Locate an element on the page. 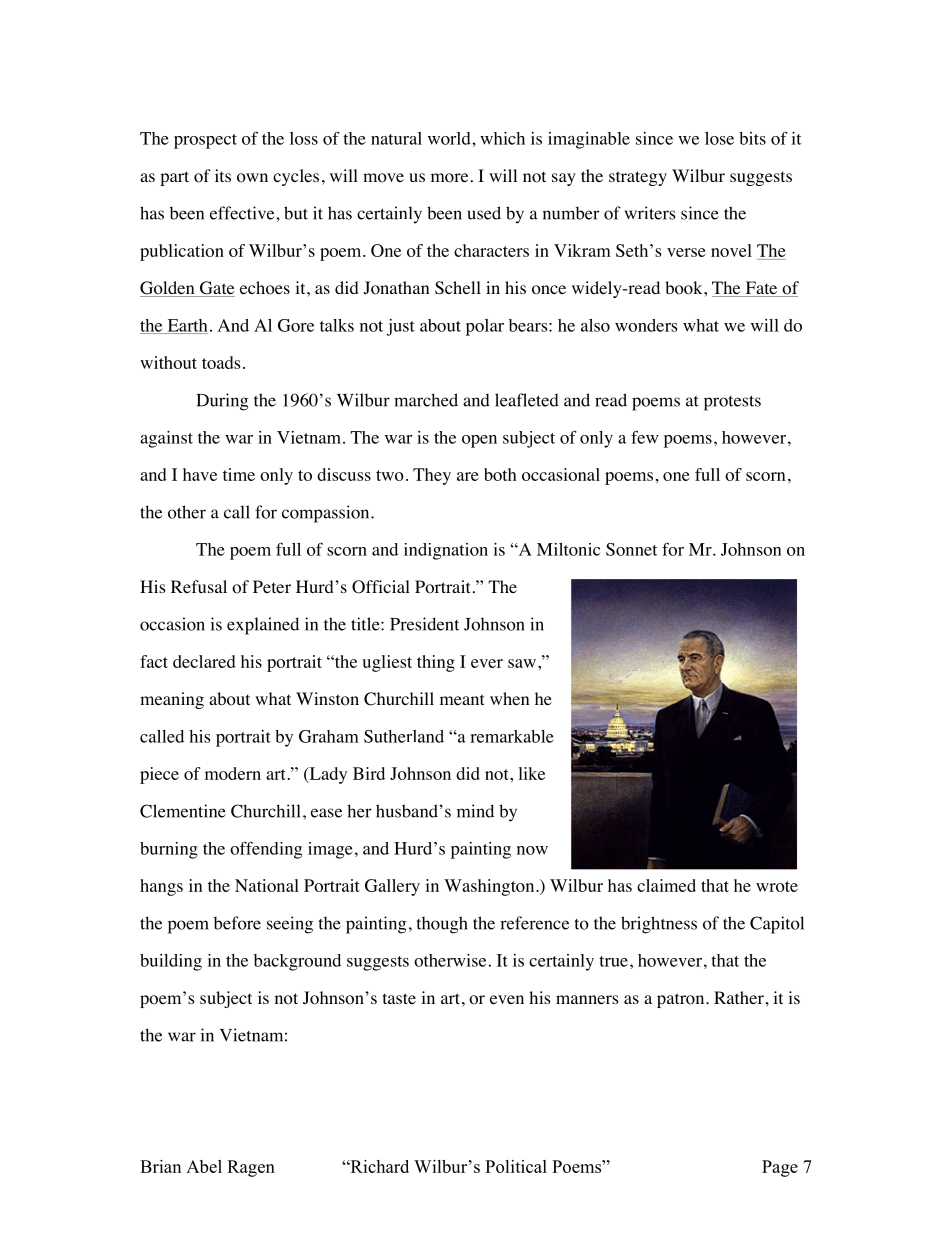 The height and width of the image is (1233, 952). Sonnet is located at coordinates (631, 549).
